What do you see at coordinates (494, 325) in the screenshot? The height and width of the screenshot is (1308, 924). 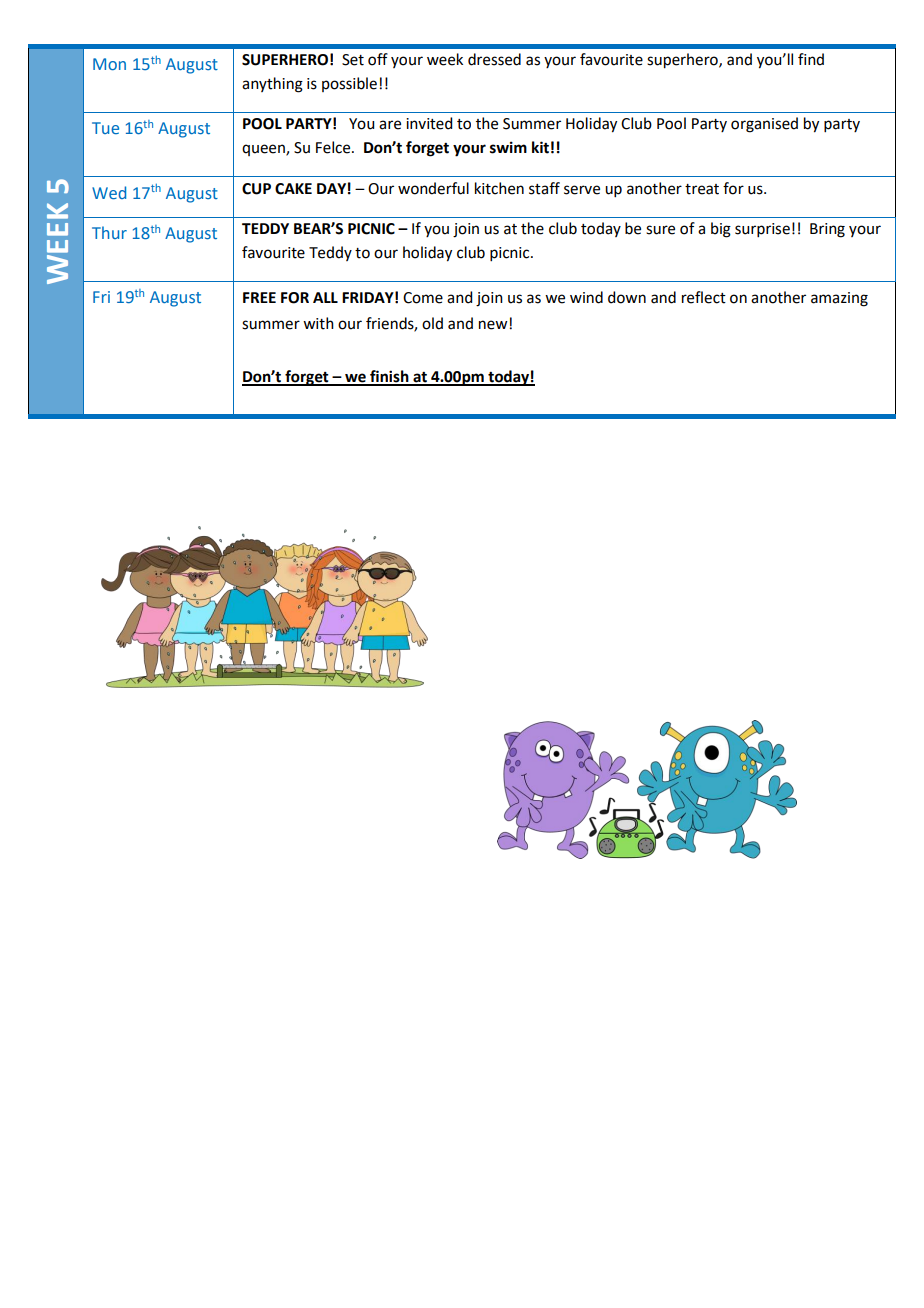 I see `new` at bounding box center [494, 325].
